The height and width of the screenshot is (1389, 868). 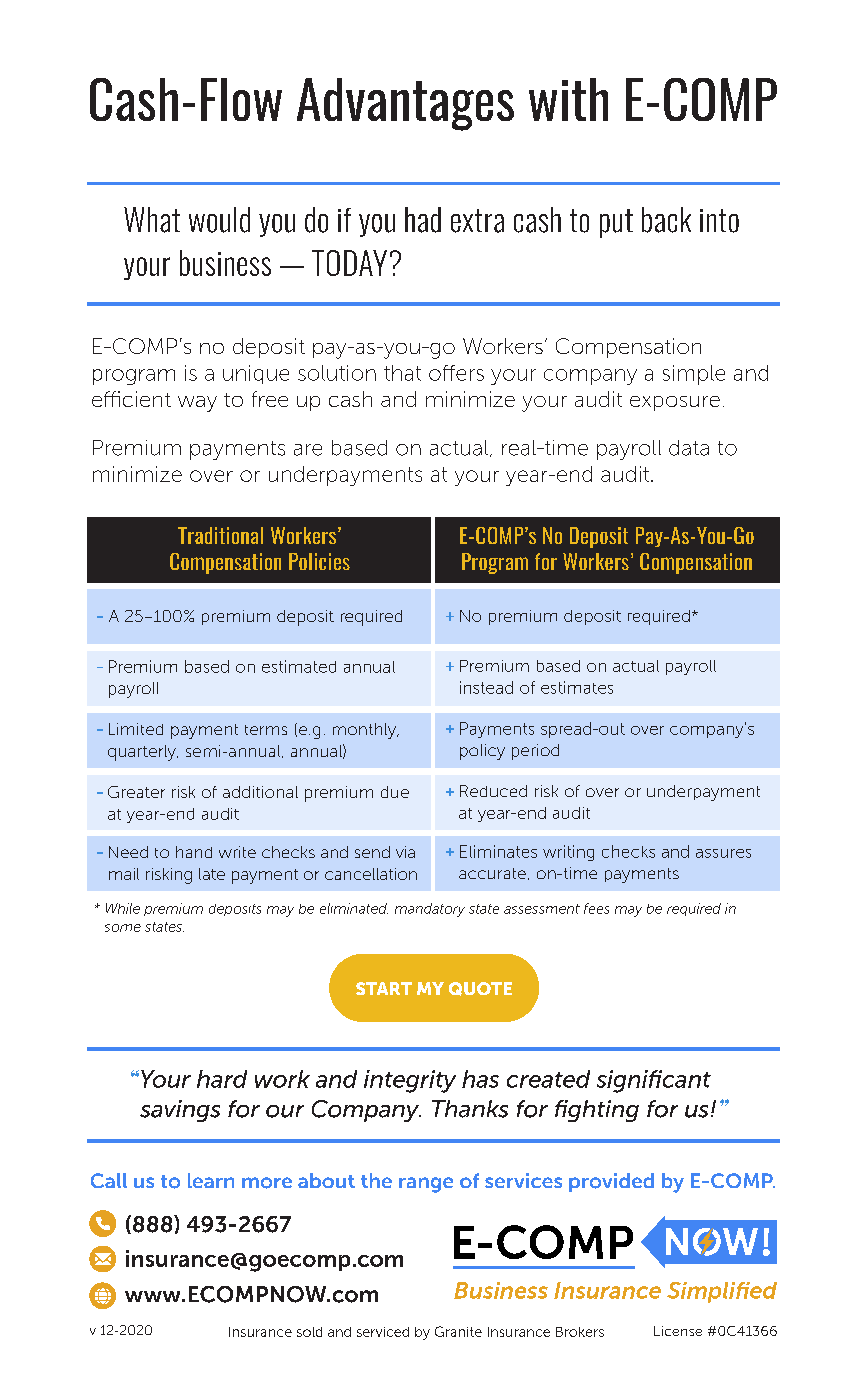 I want to click on back, so click(x=666, y=220).
